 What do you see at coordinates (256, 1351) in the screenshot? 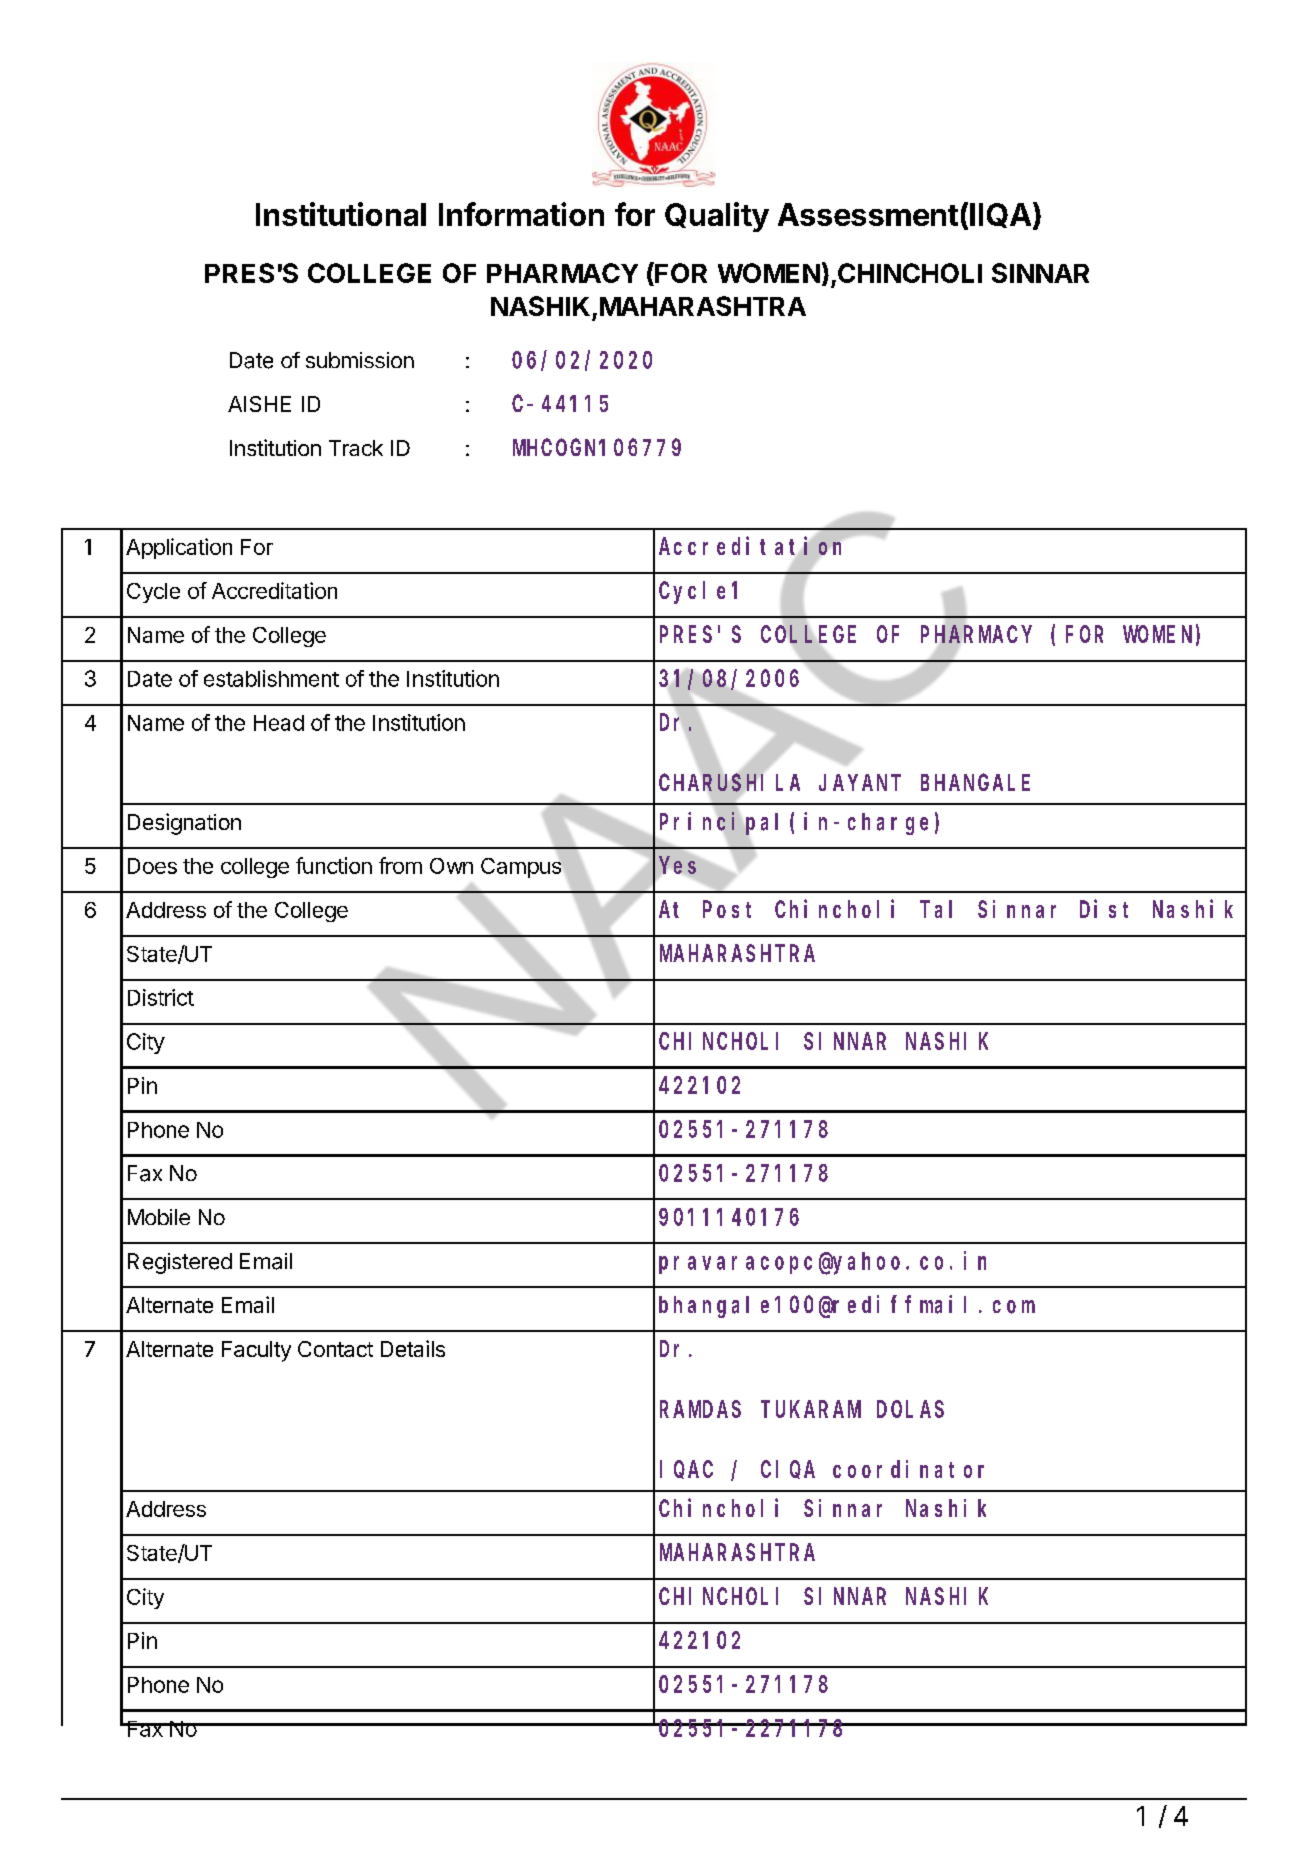
I see `Faculty` at bounding box center [256, 1351].
